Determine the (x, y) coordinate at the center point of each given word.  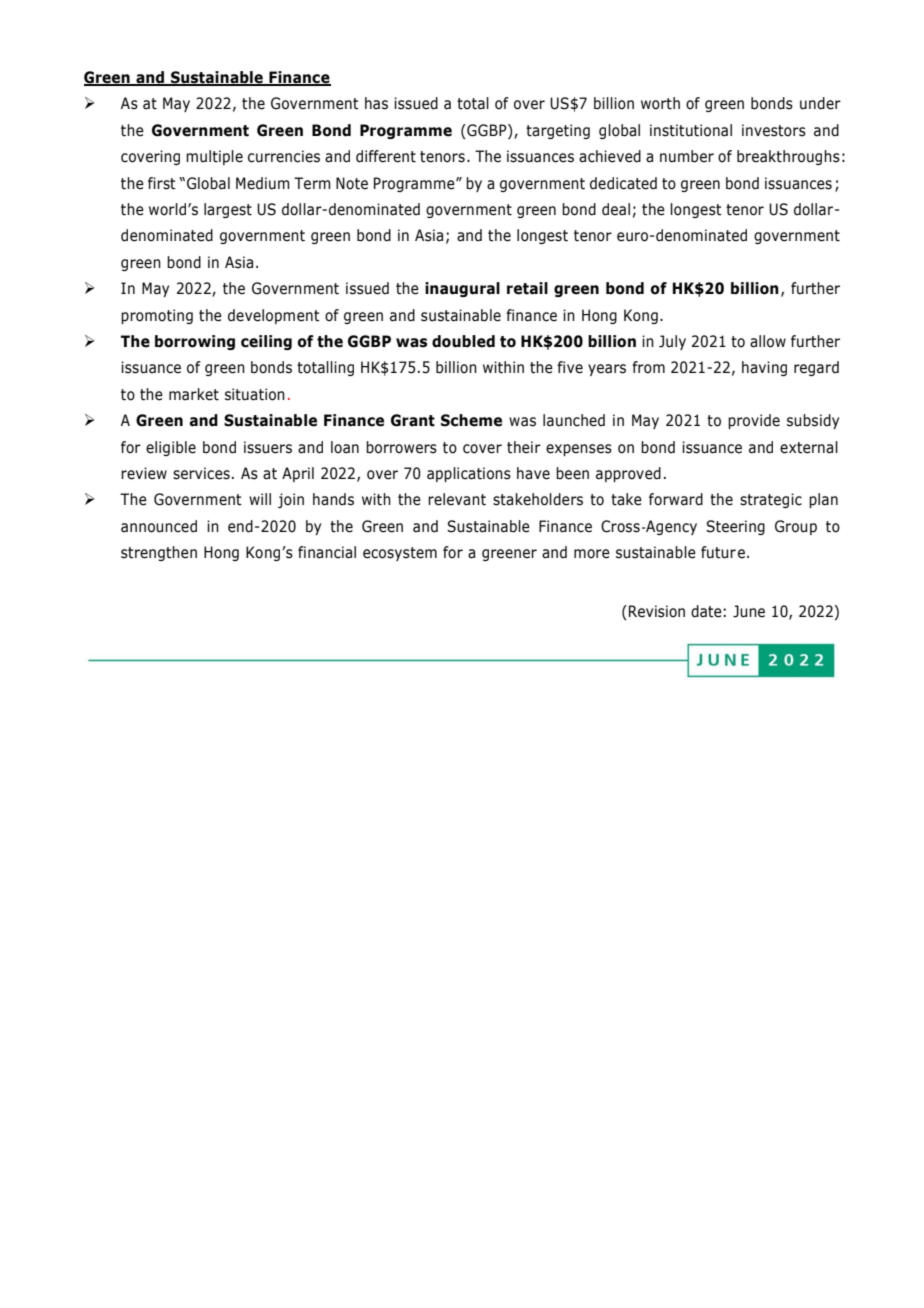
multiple (214, 157)
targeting (558, 131)
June (749, 611)
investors (774, 130)
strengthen (159, 553)
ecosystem (400, 554)
